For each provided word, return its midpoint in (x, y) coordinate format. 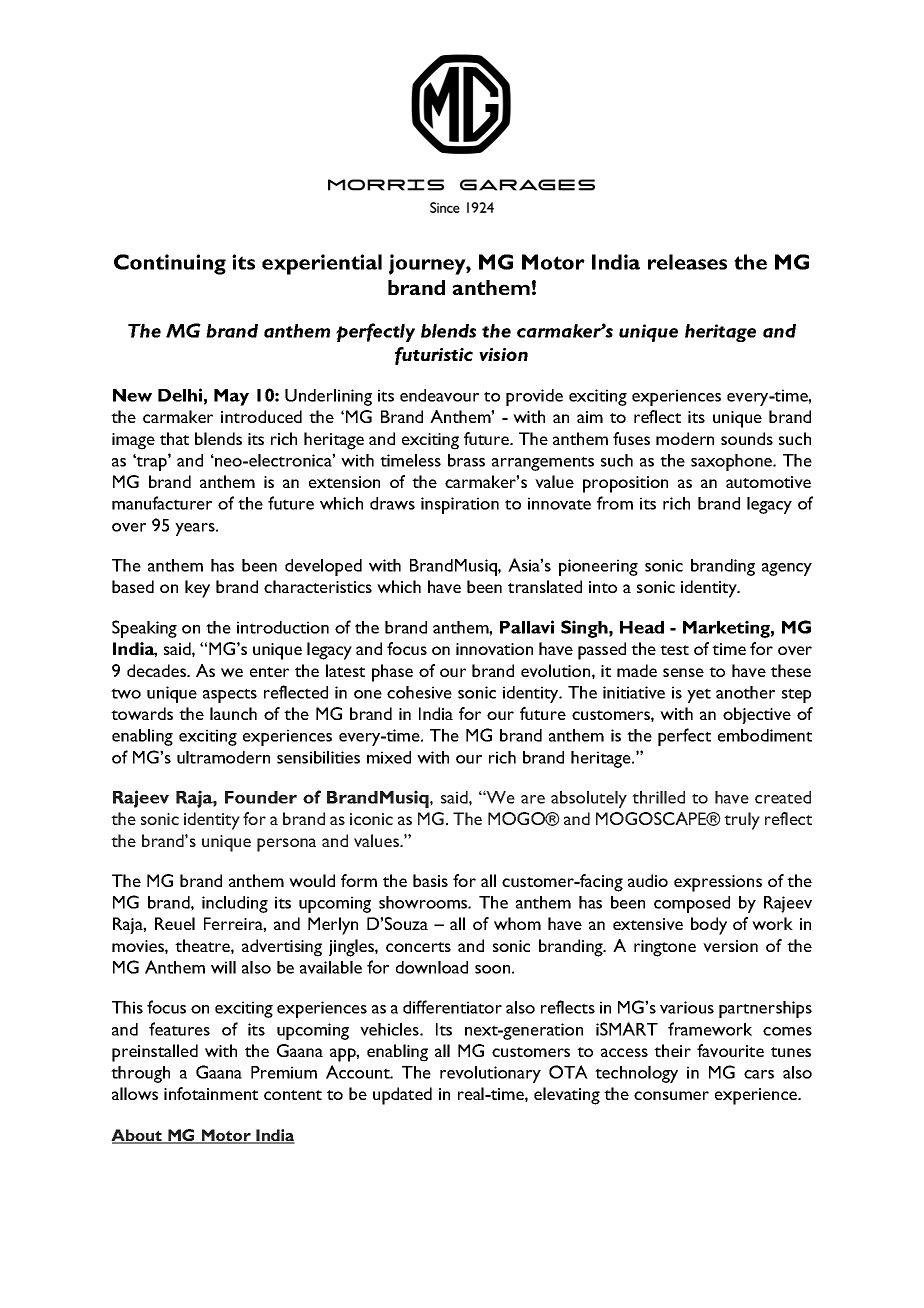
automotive (768, 482)
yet (699, 695)
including (235, 904)
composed (692, 904)
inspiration (460, 505)
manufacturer (162, 503)
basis (430, 880)
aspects (230, 695)
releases (687, 262)
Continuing (170, 264)
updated (402, 1096)
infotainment (211, 1093)
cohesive (419, 692)
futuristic (434, 356)
